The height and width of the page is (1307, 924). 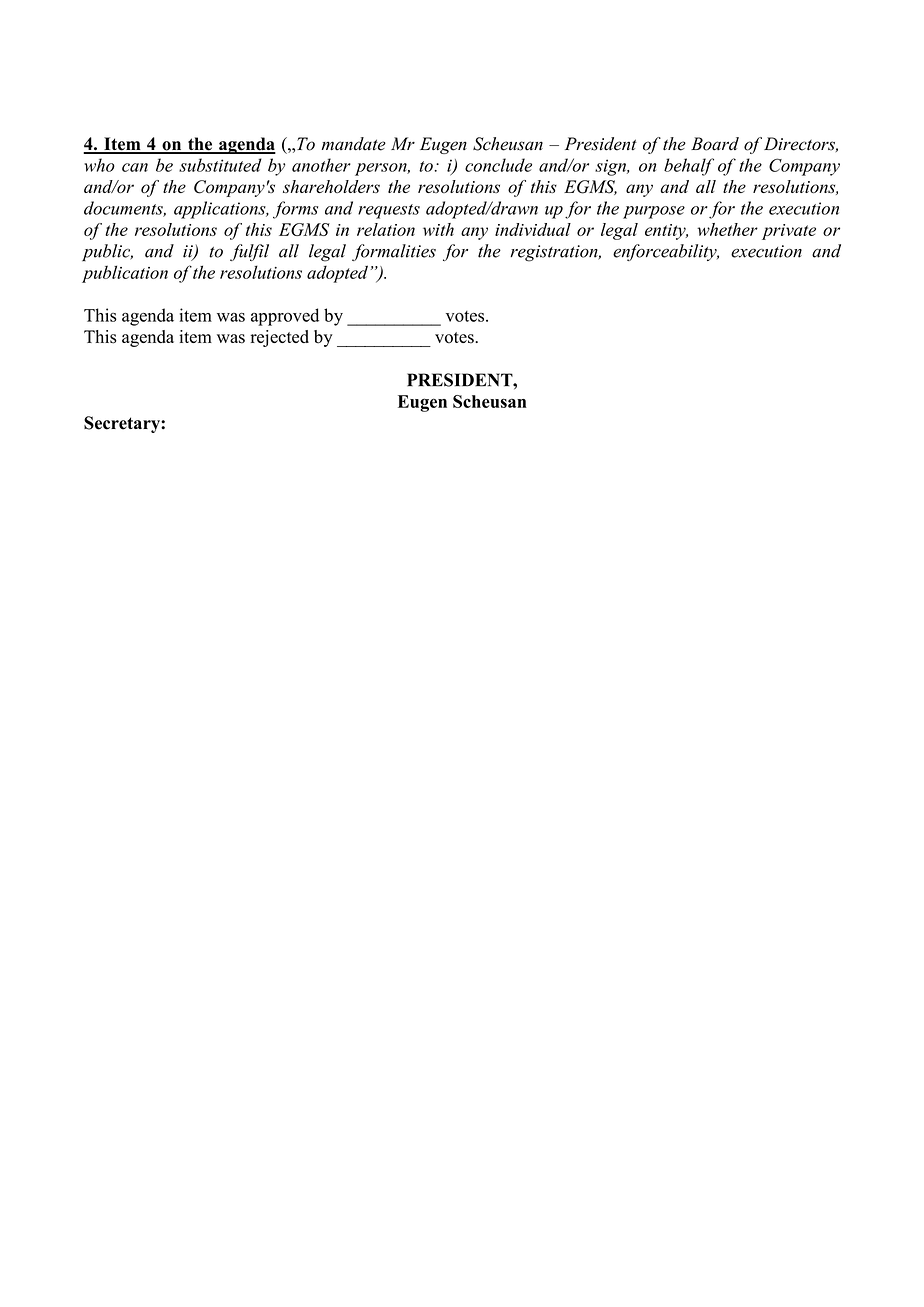 What do you see at coordinates (220, 165) in the page?
I see `substituted` at bounding box center [220, 165].
